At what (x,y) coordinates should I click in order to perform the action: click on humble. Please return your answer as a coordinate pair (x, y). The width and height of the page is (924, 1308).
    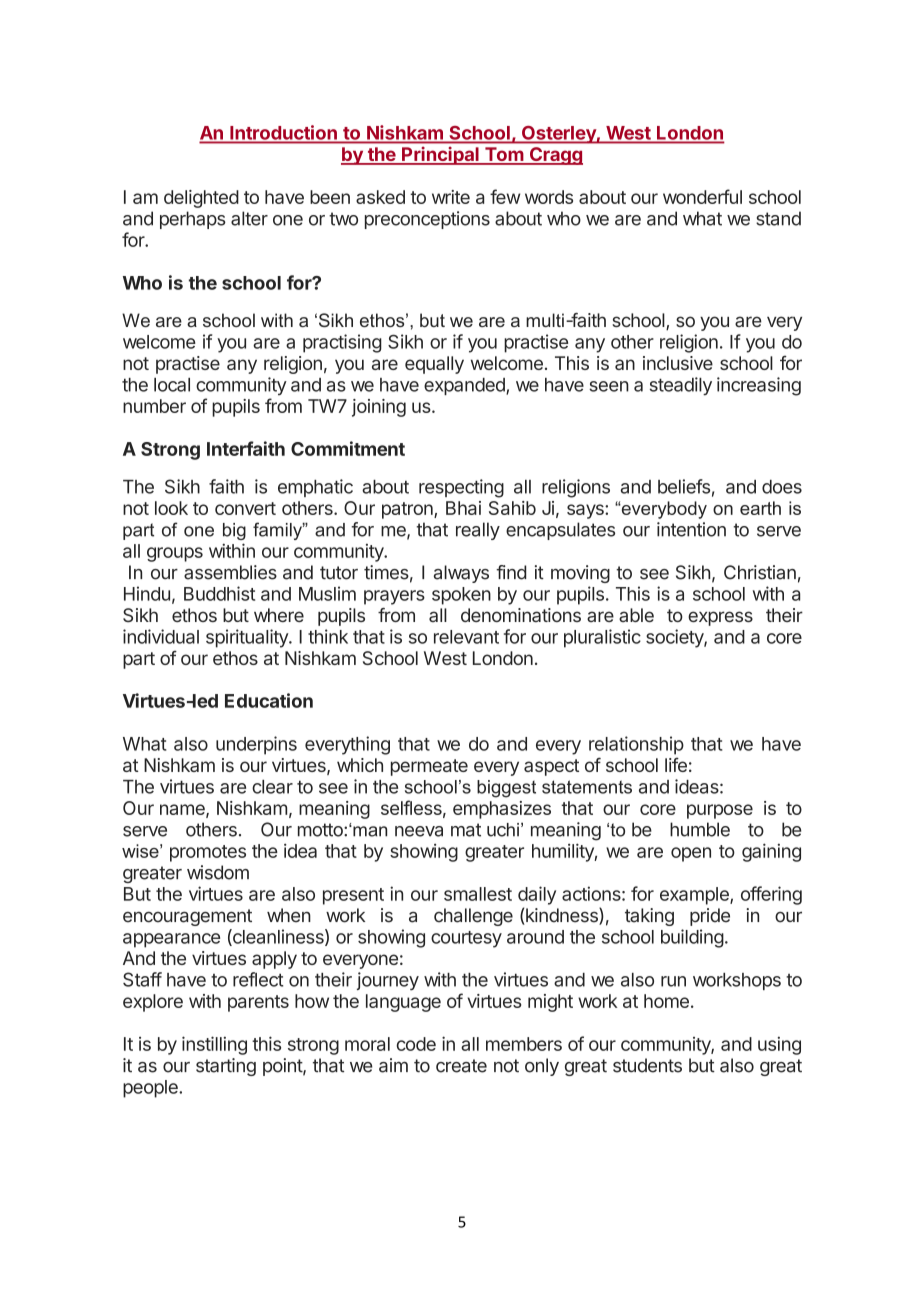
    Looking at the image, I should click on (700, 829).
